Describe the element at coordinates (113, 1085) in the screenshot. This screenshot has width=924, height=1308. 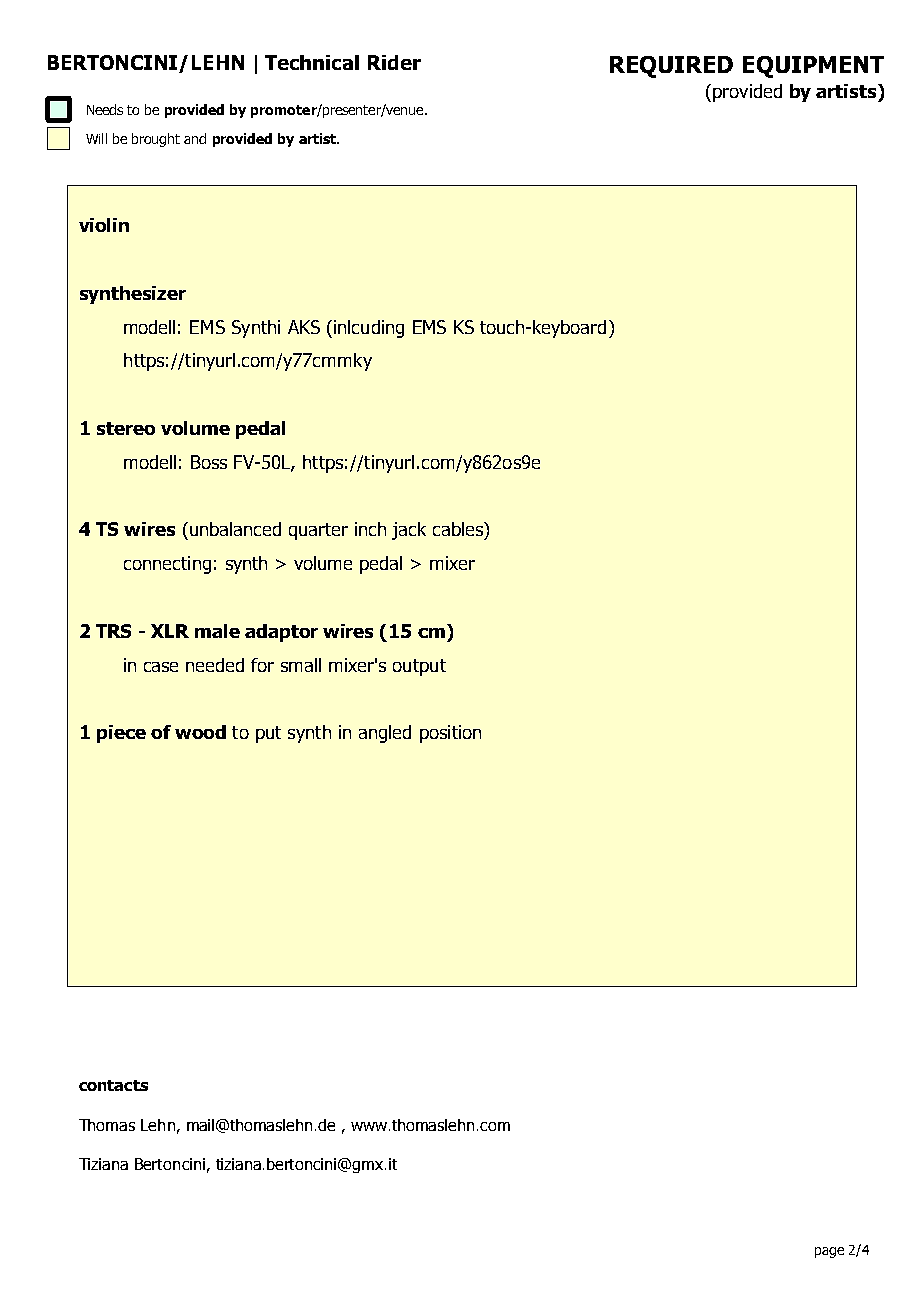
I see `contacts` at that location.
